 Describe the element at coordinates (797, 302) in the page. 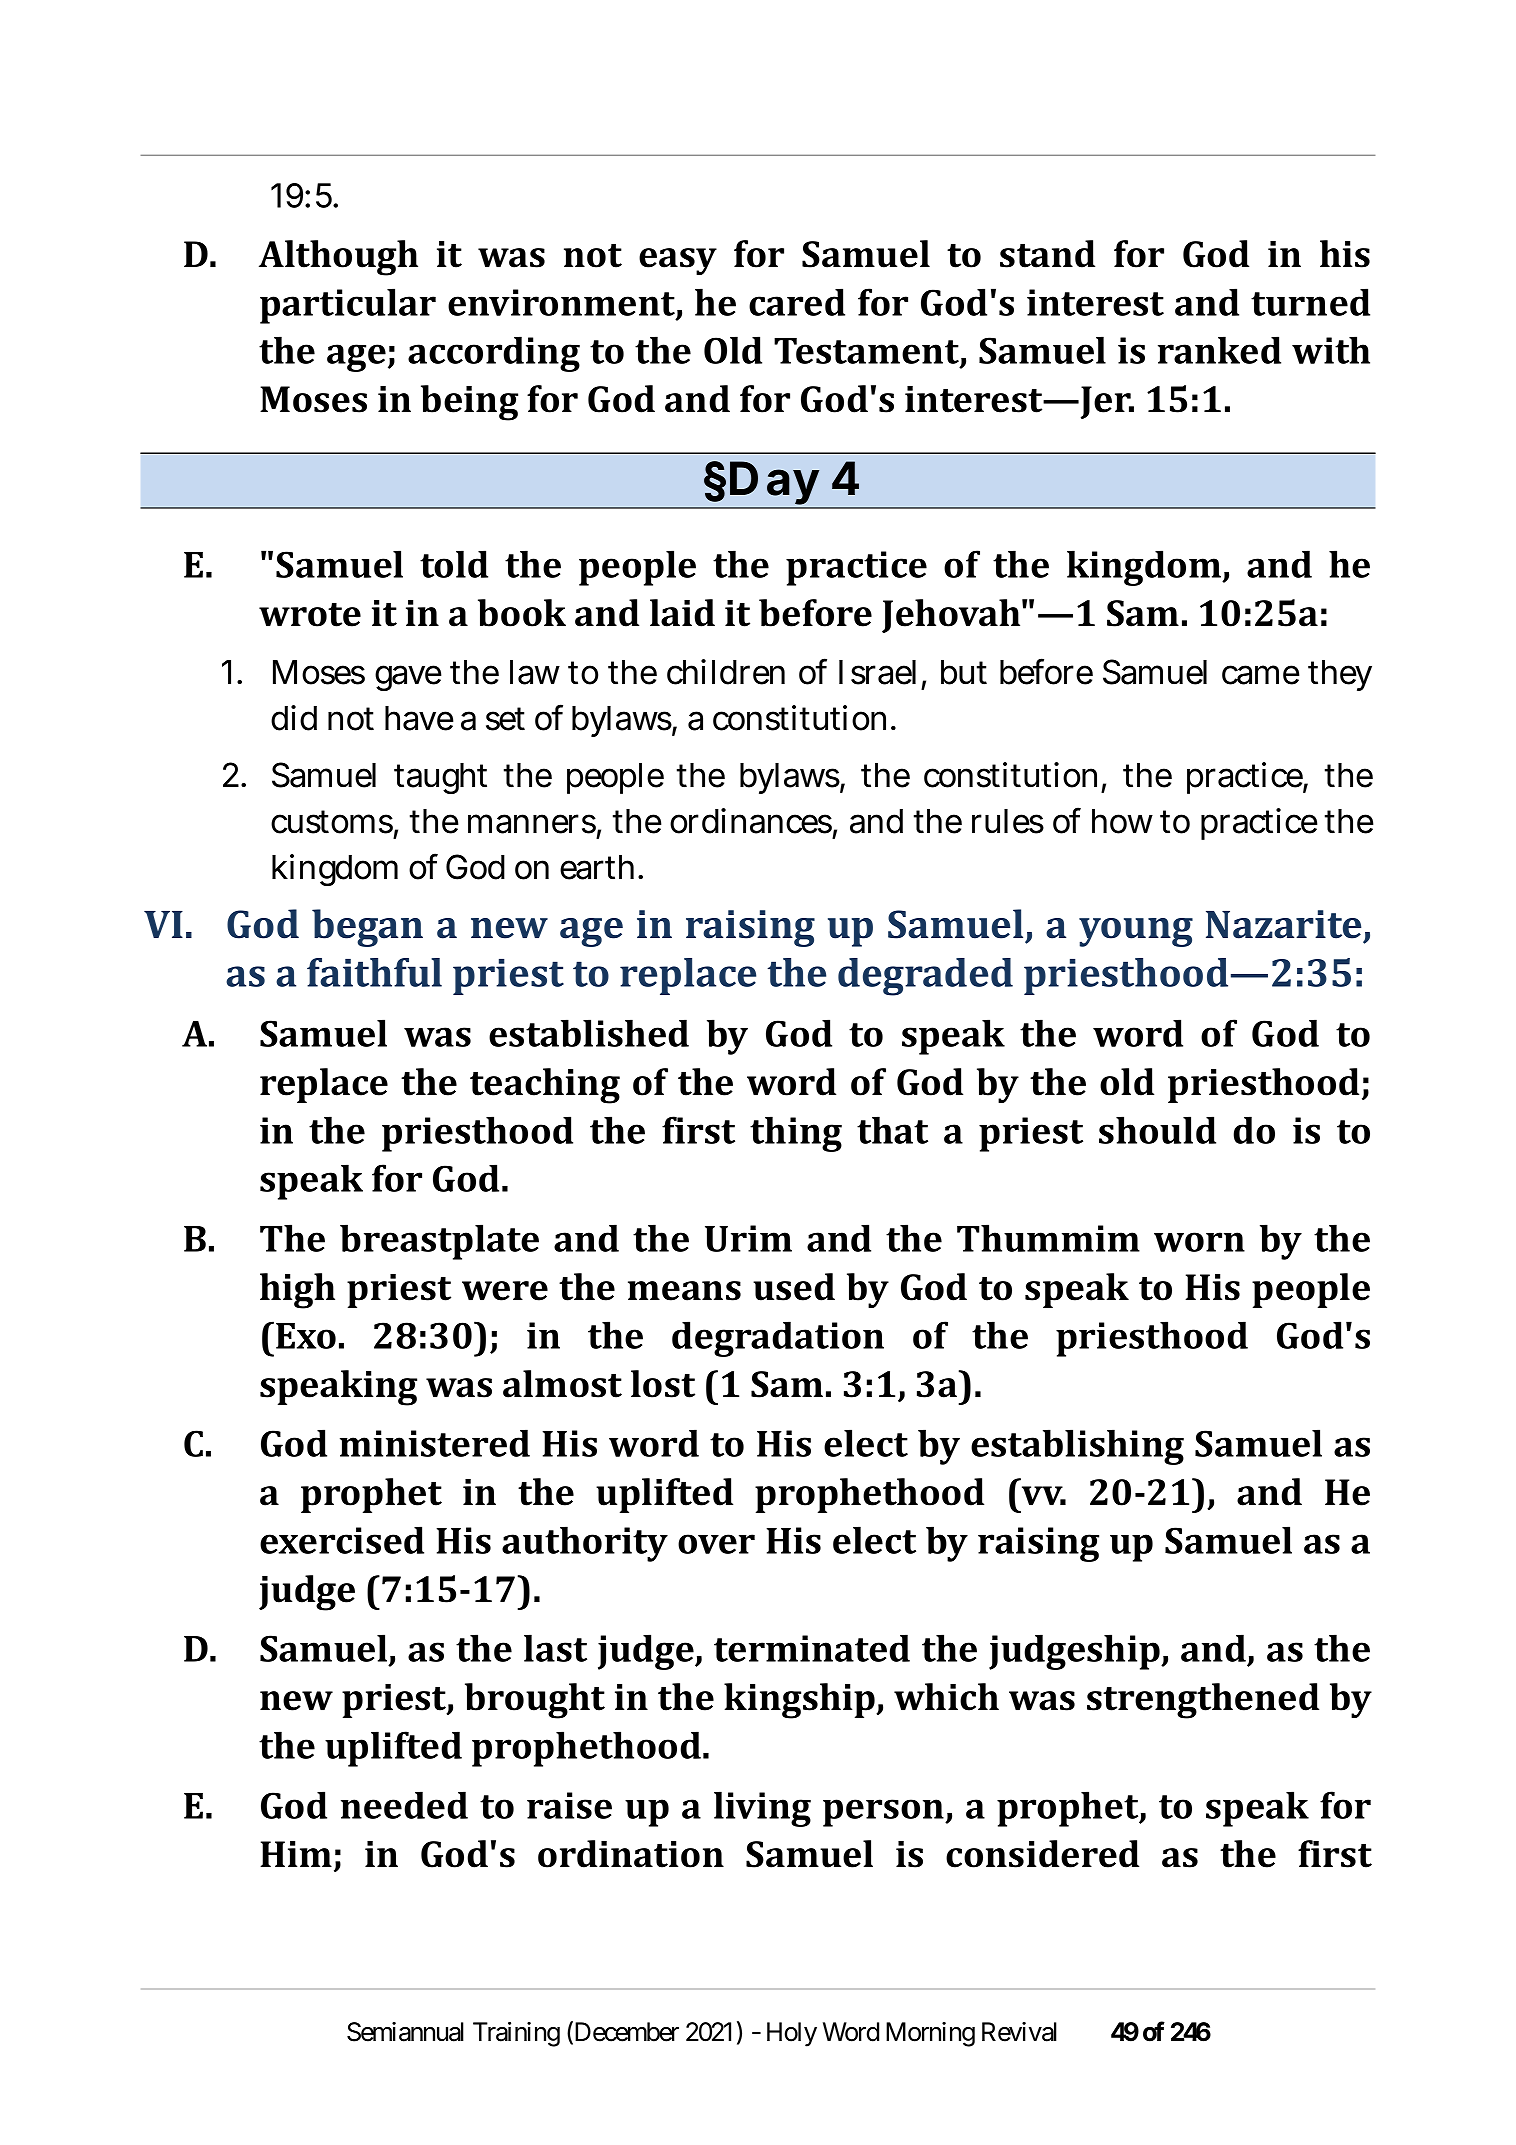

I see `cared` at that location.
